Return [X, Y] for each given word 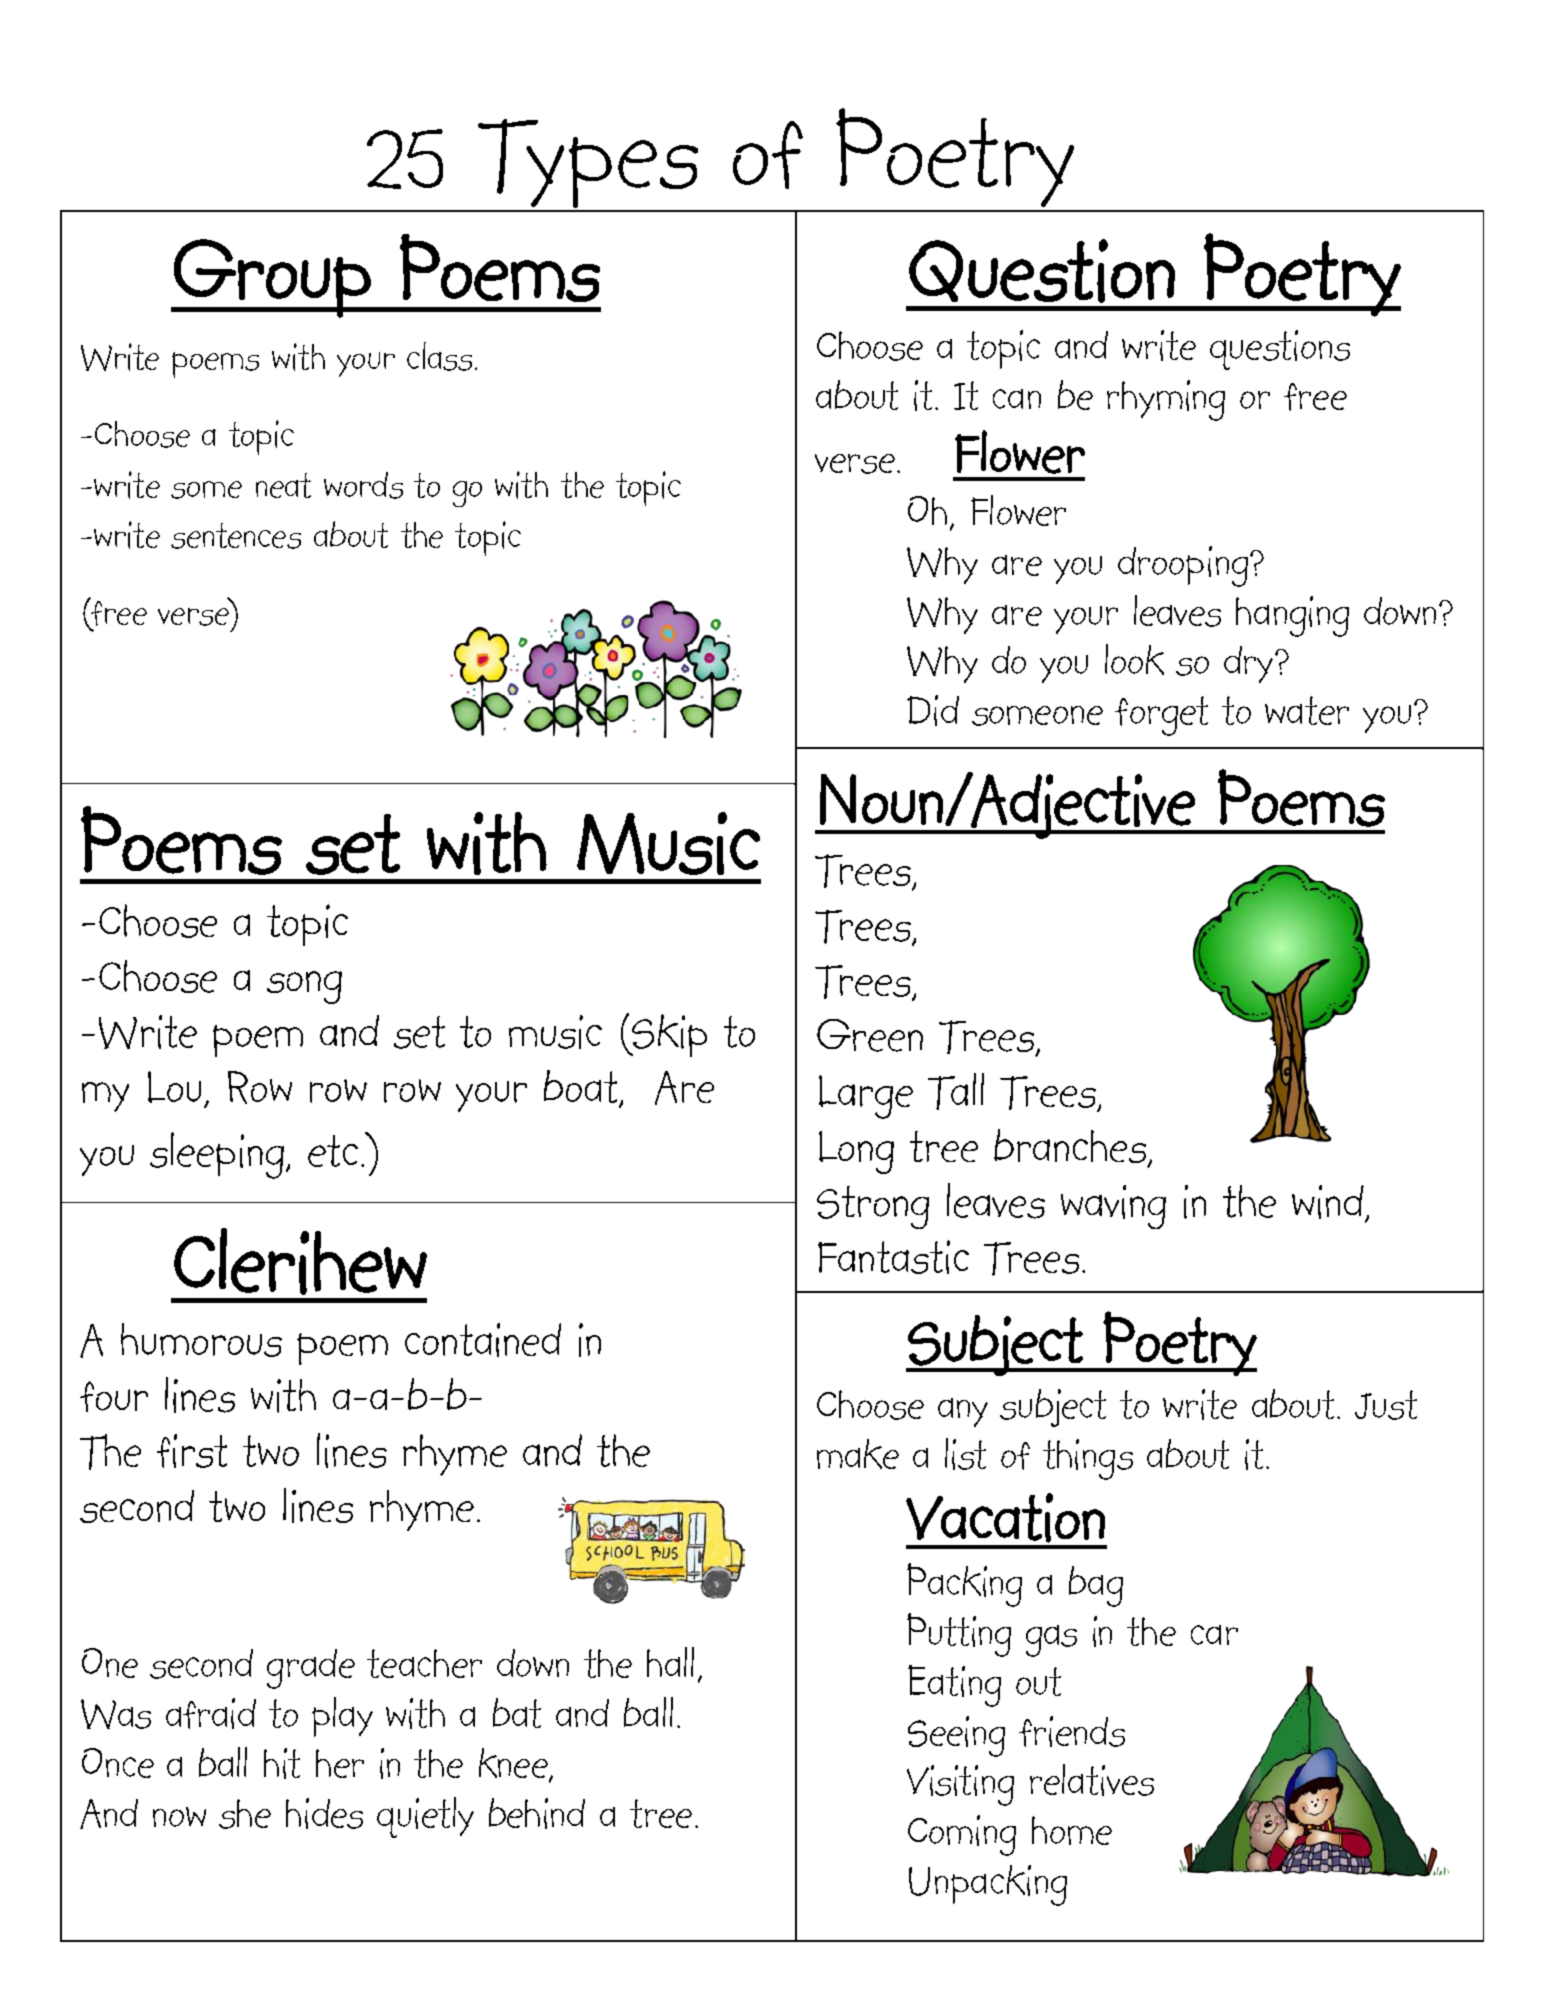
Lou [174, 1087]
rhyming [1166, 400]
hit [282, 1763]
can [1017, 399]
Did [933, 710]
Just [1386, 1405]
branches [1071, 1147]
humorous [201, 1340]
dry [1248, 664]
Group [272, 278]
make [858, 1454]
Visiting [960, 1785]
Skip [668, 1035]
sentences [236, 536]
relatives [1092, 1780]
